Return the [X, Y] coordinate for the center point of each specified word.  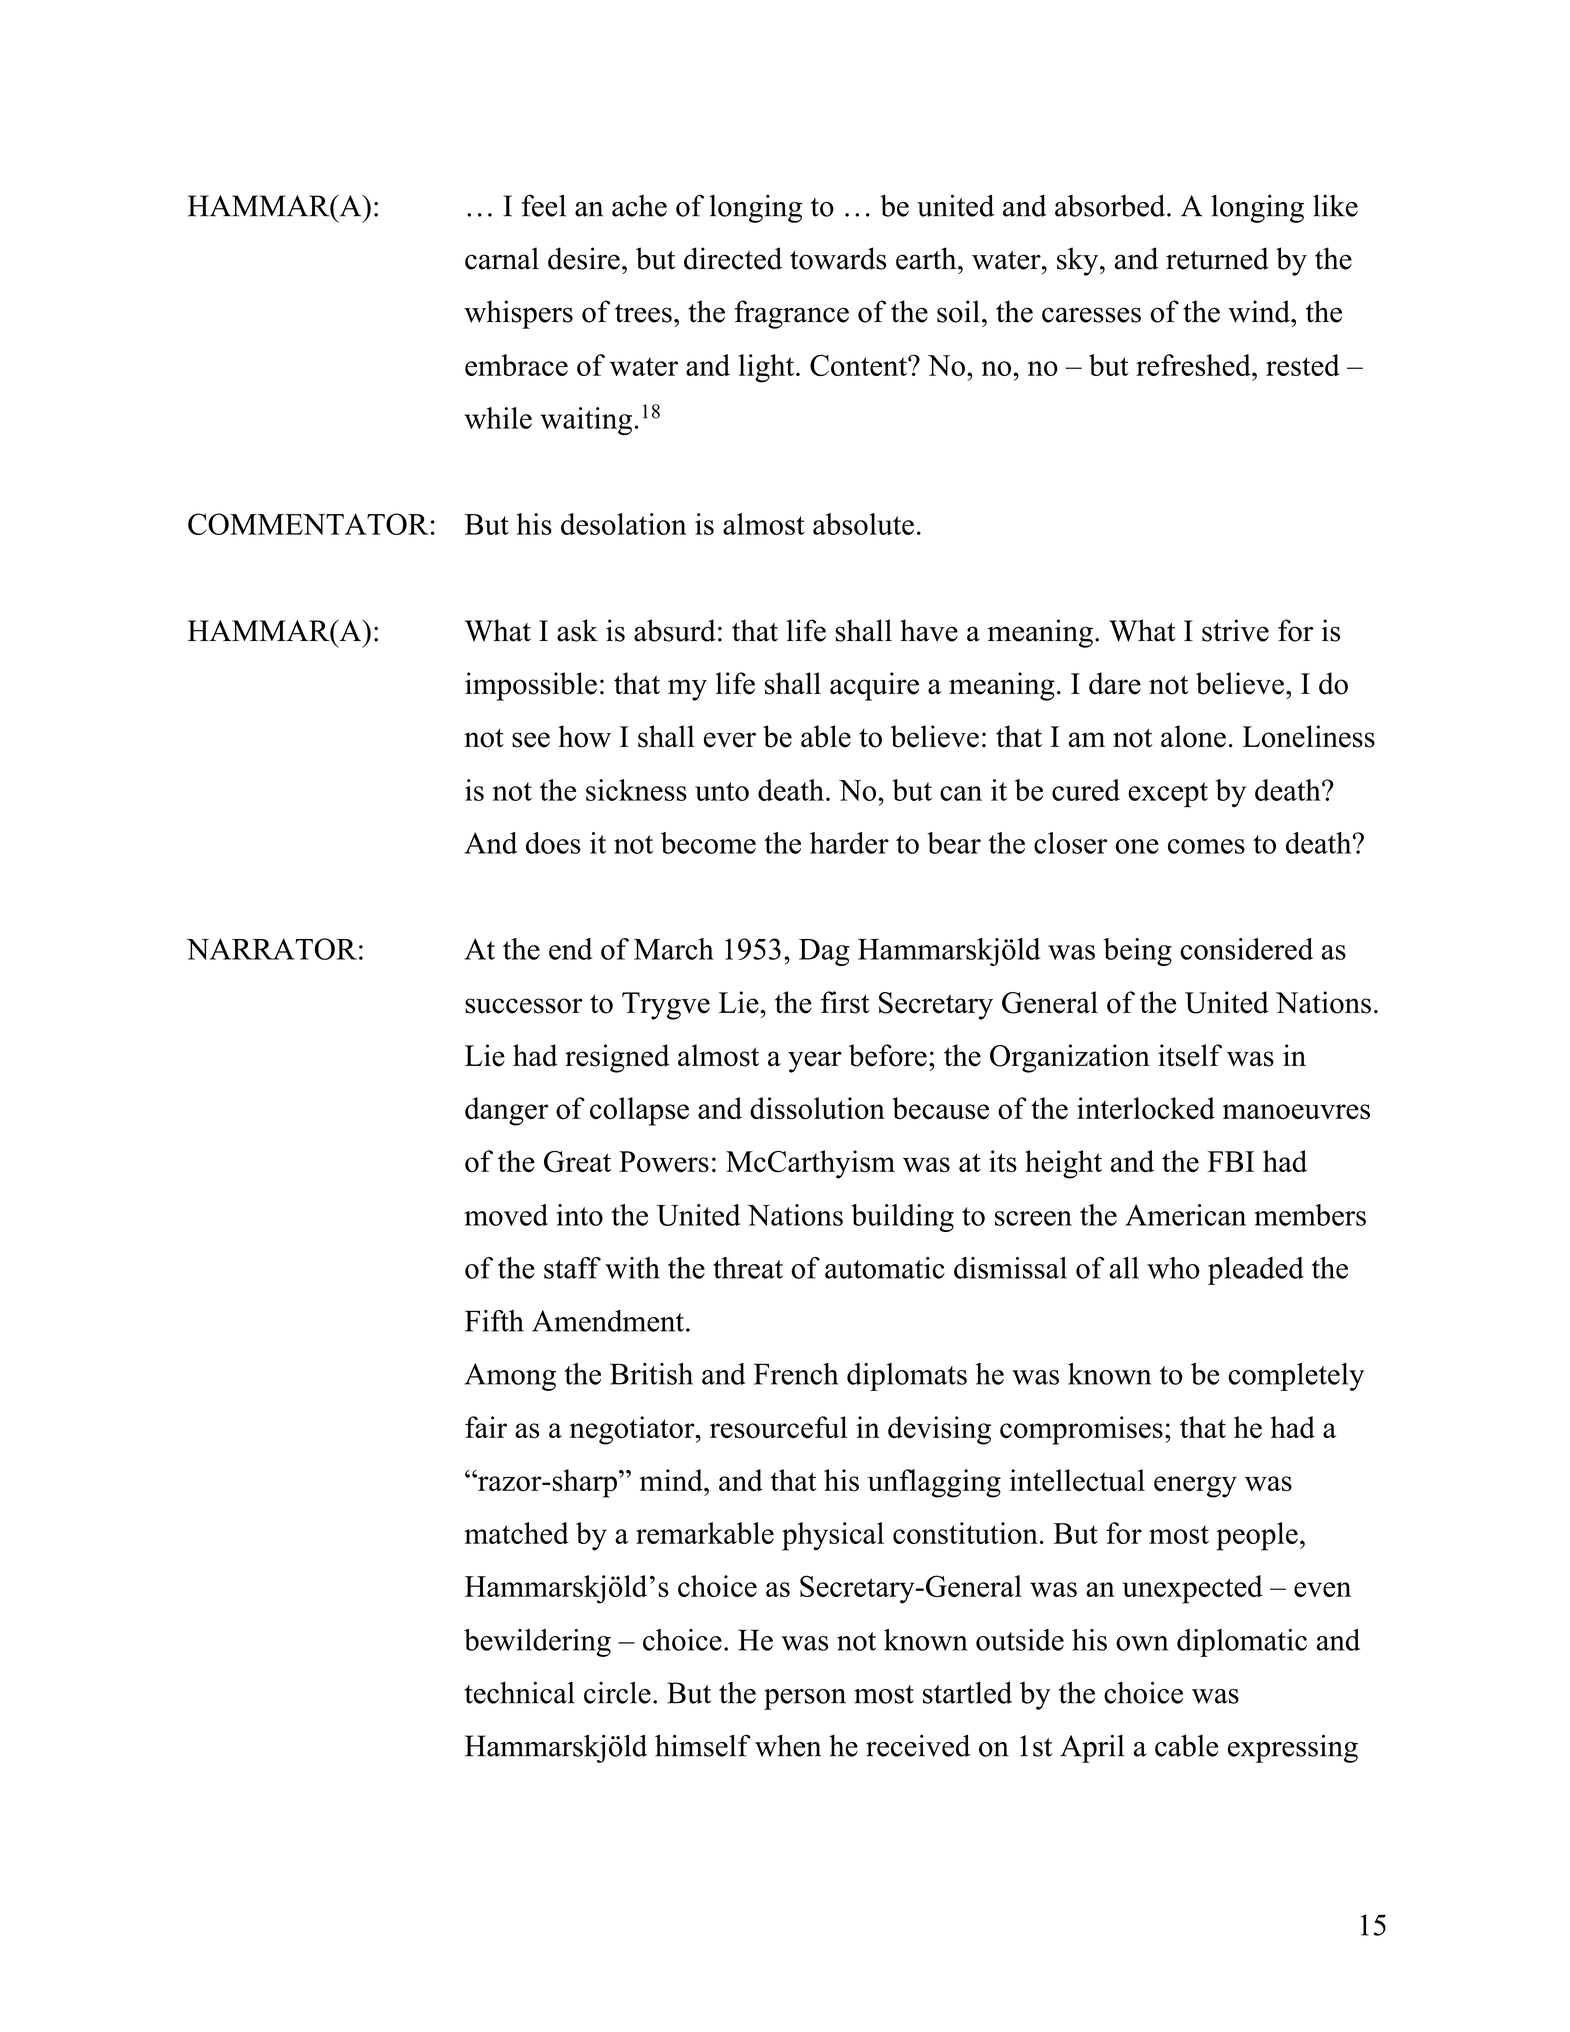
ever [730, 740]
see [531, 740]
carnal [502, 258]
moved [506, 1215]
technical [519, 1692]
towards [838, 258]
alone [1193, 736]
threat [748, 1268]
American [1185, 1215]
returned [1217, 258]
